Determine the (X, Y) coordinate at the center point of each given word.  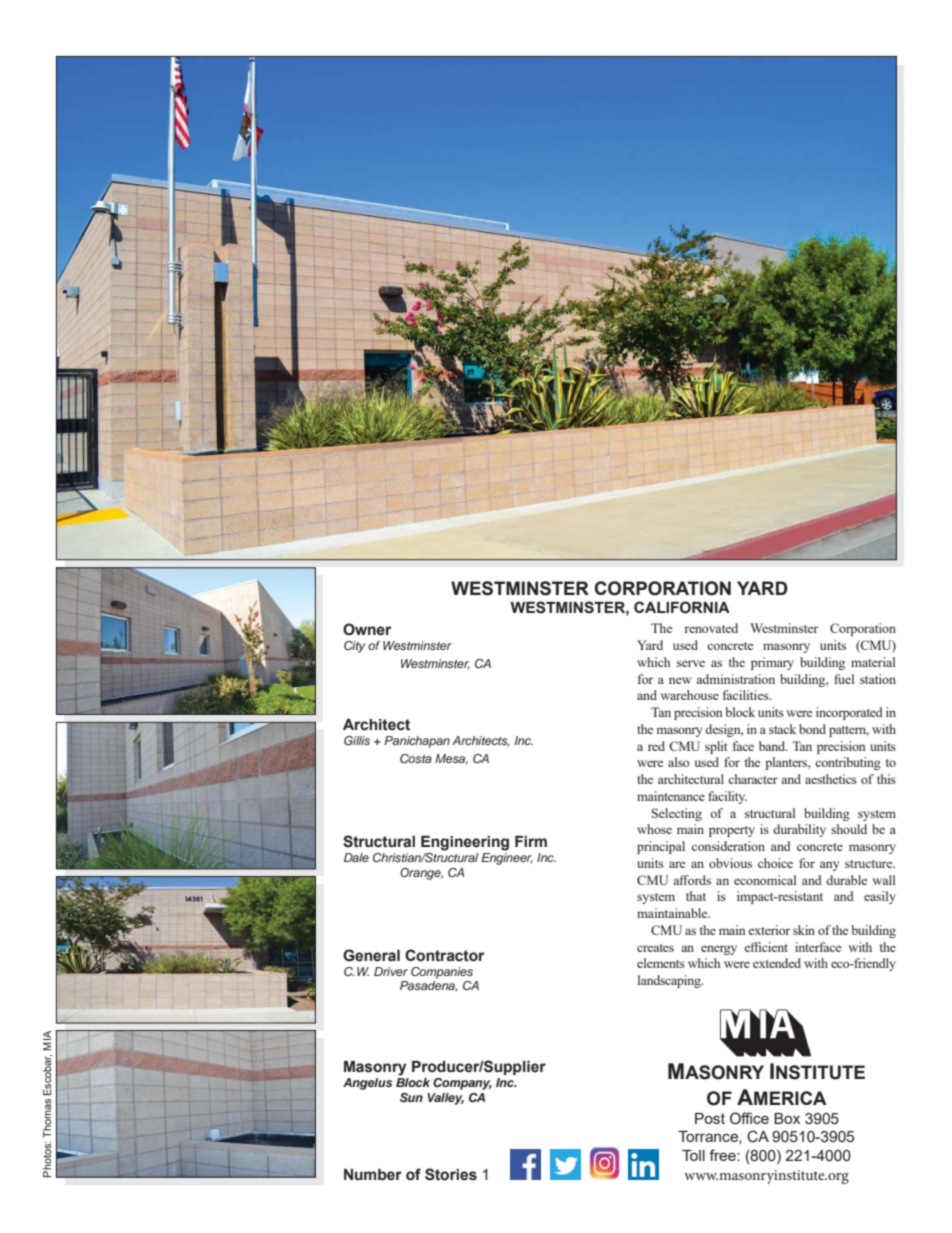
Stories (451, 1174)
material (873, 662)
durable (846, 880)
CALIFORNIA (682, 607)
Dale (356, 857)
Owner (367, 629)
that (696, 896)
